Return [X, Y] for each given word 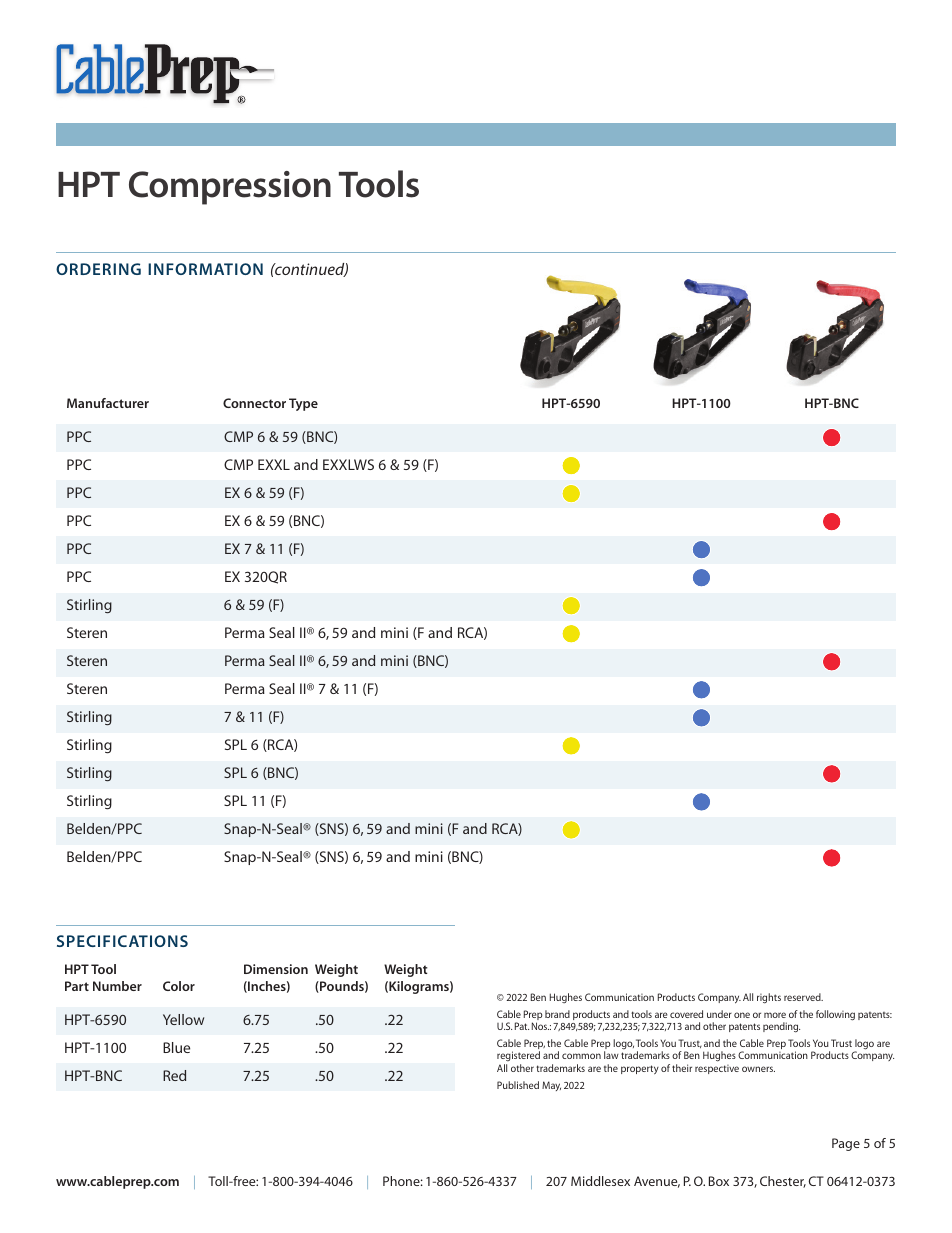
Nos [540, 1026]
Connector [254, 403]
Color [179, 986]
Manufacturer [108, 403]
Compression [230, 188]
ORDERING [98, 269]
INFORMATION [205, 269]
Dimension [276, 969]
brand [557, 1014]
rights [769, 998]
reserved [803, 997]
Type [303, 404]
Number [117, 986]
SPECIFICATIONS [122, 941]
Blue [176, 1047]
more [775, 1015]
